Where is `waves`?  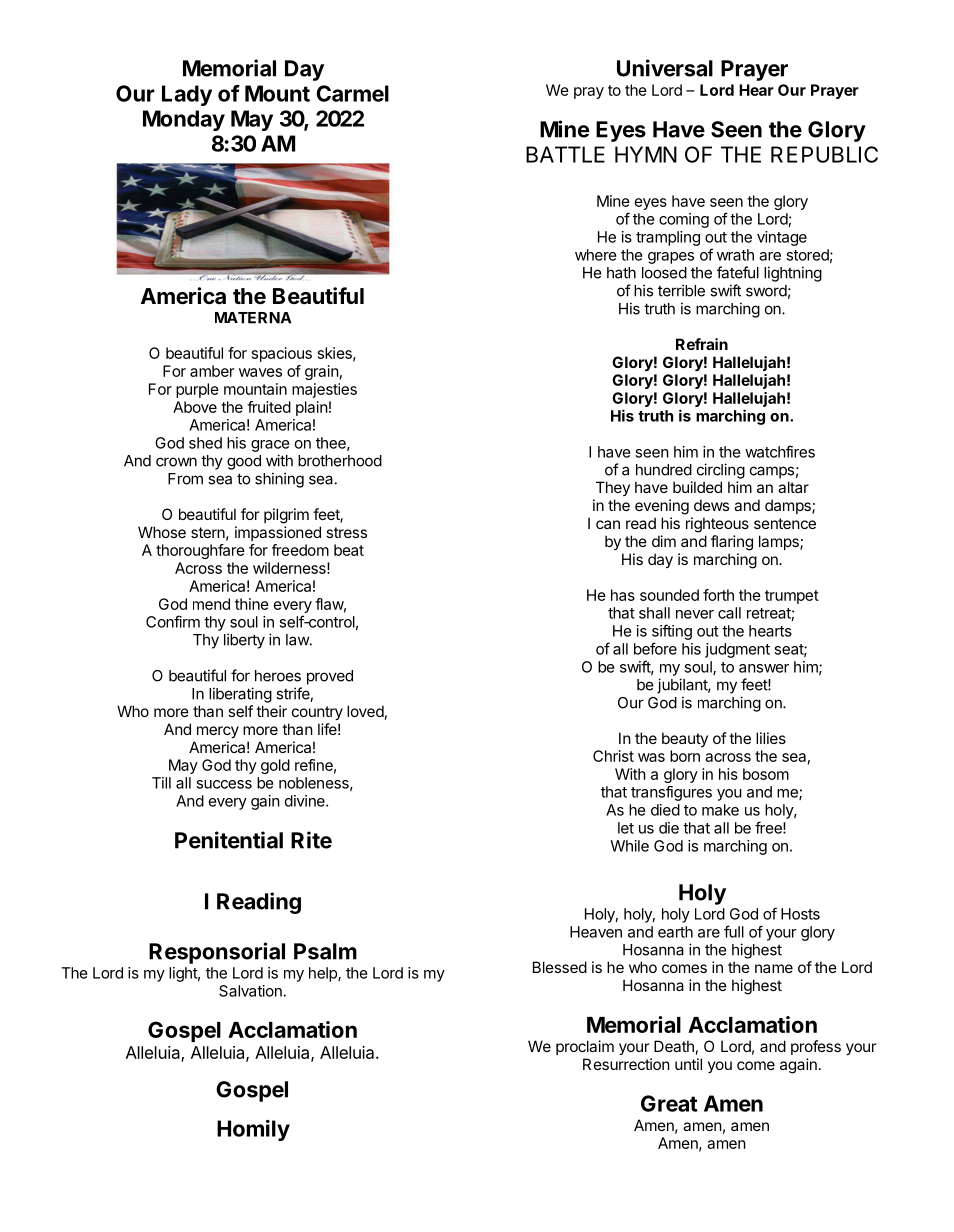
waves is located at coordinates (260, 372).
